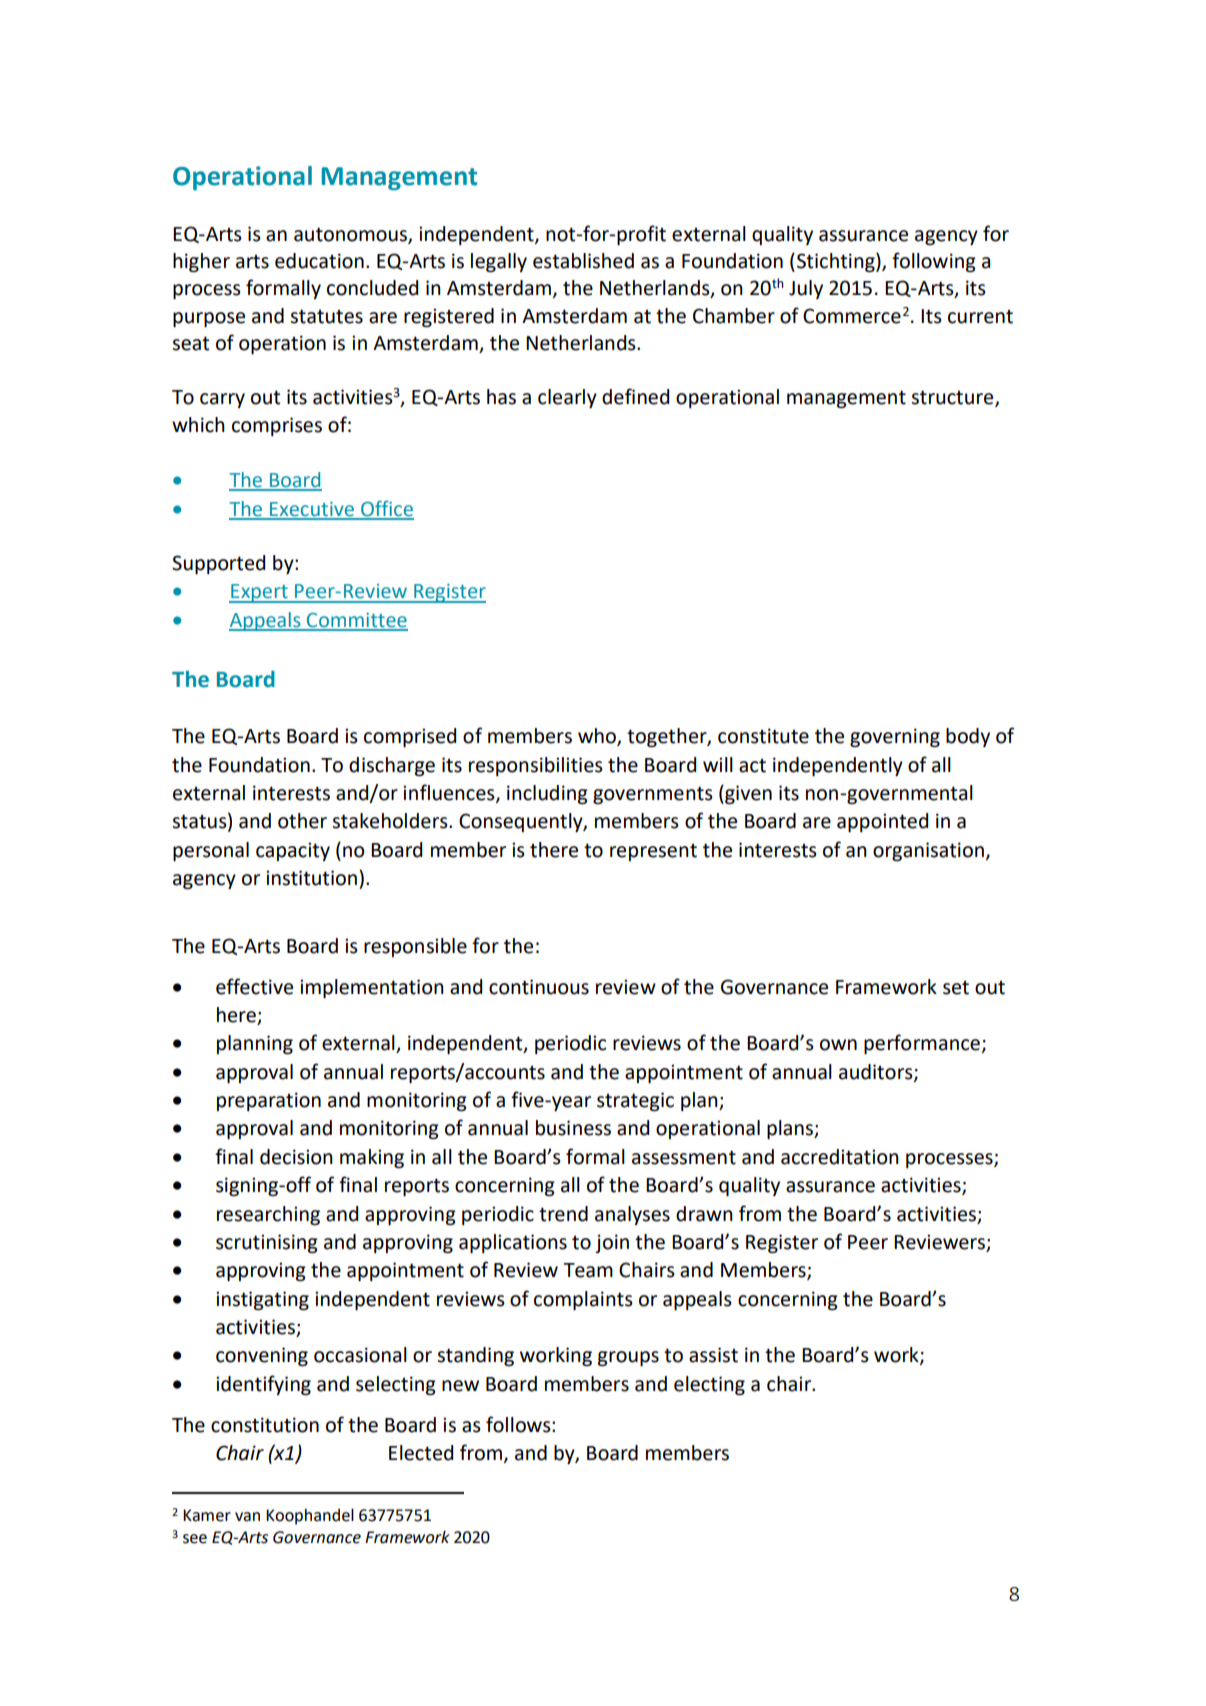  I want to click on assist, so click(713, 1355).
